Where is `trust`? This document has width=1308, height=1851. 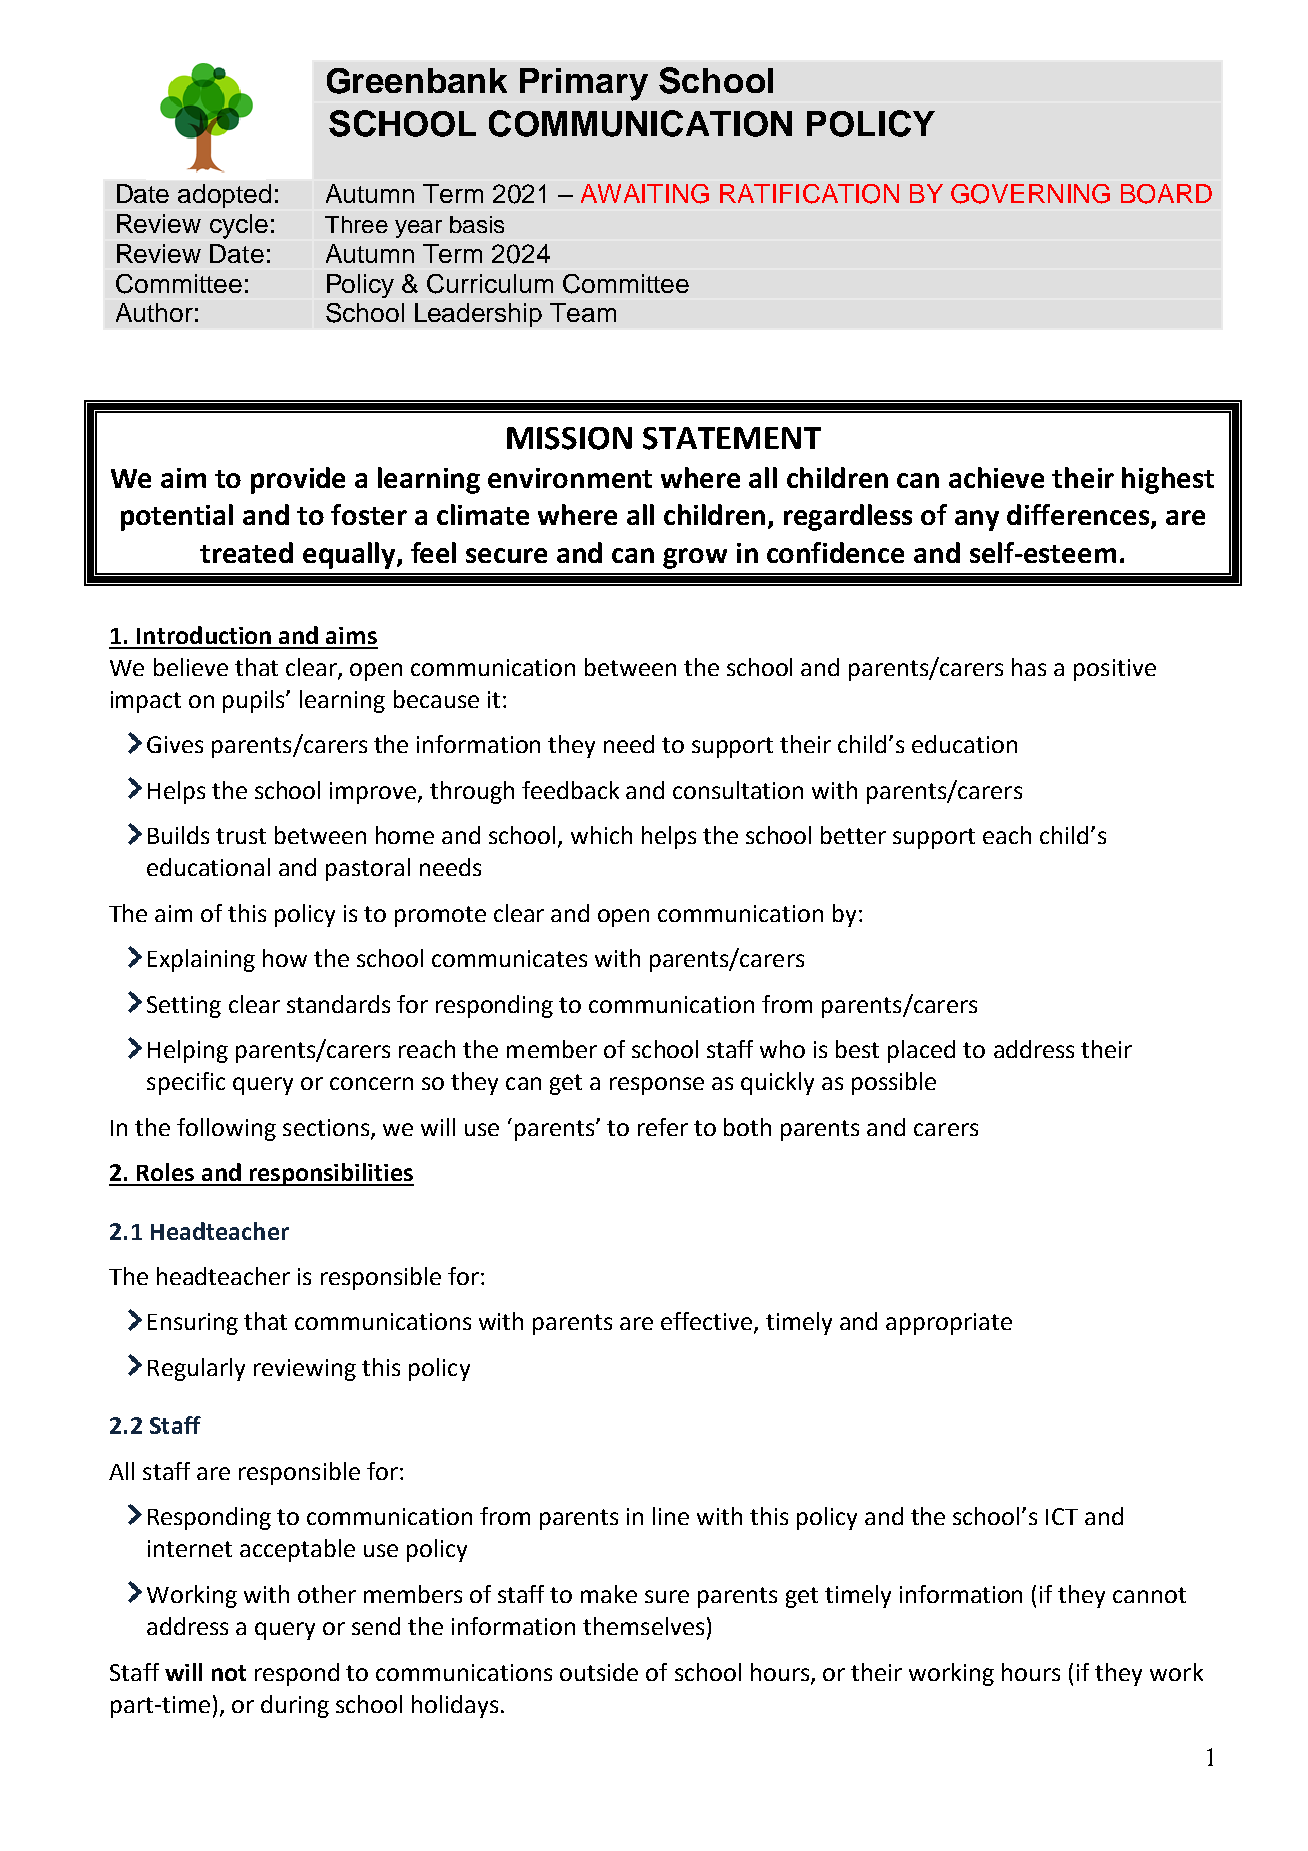
trust is located at coordinates (241, 836).
